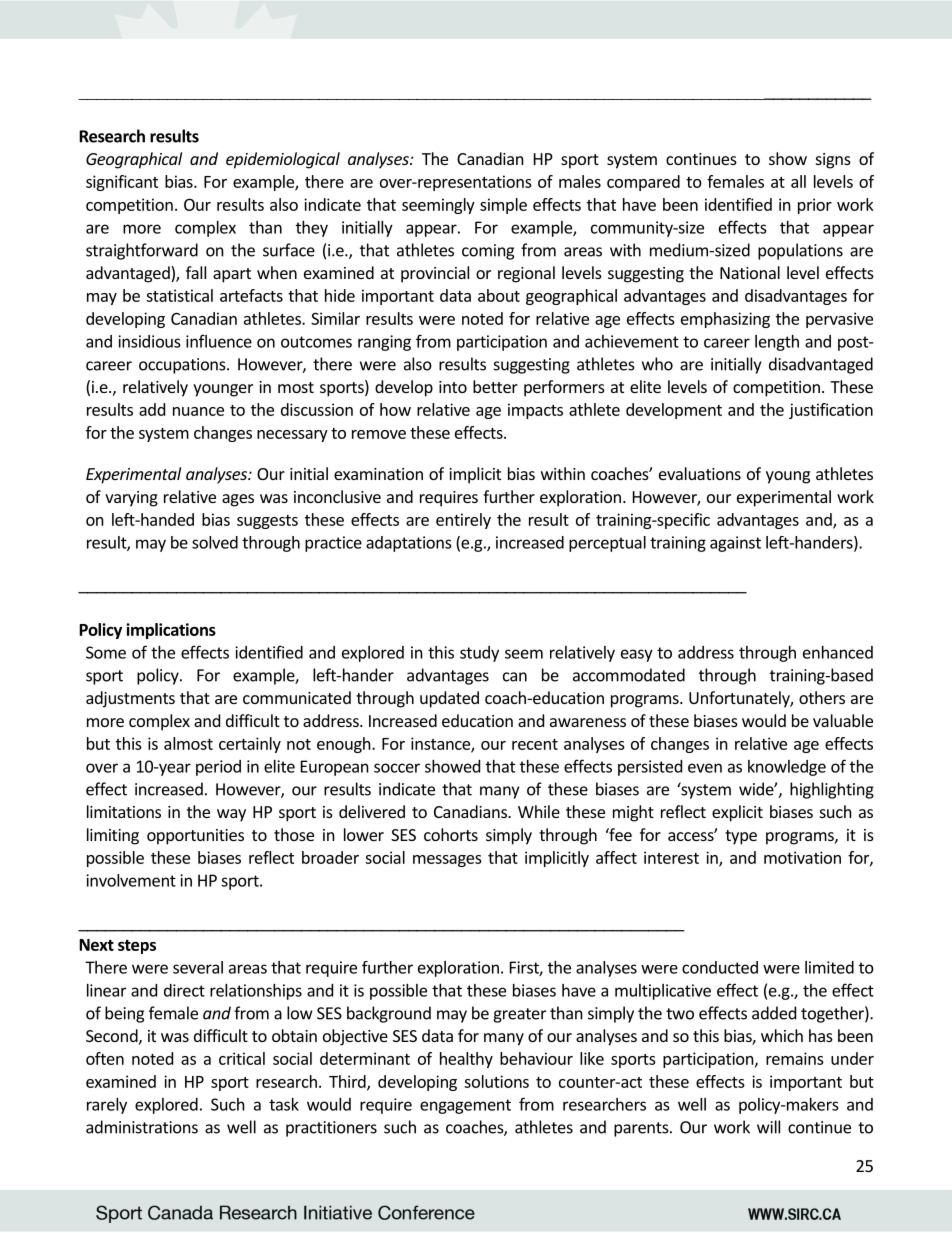 The height and width of the screenshot is (1233, 952). Describe the element at coordinates (700, 473) in the screenshot. I see `evaluations` at that location.
